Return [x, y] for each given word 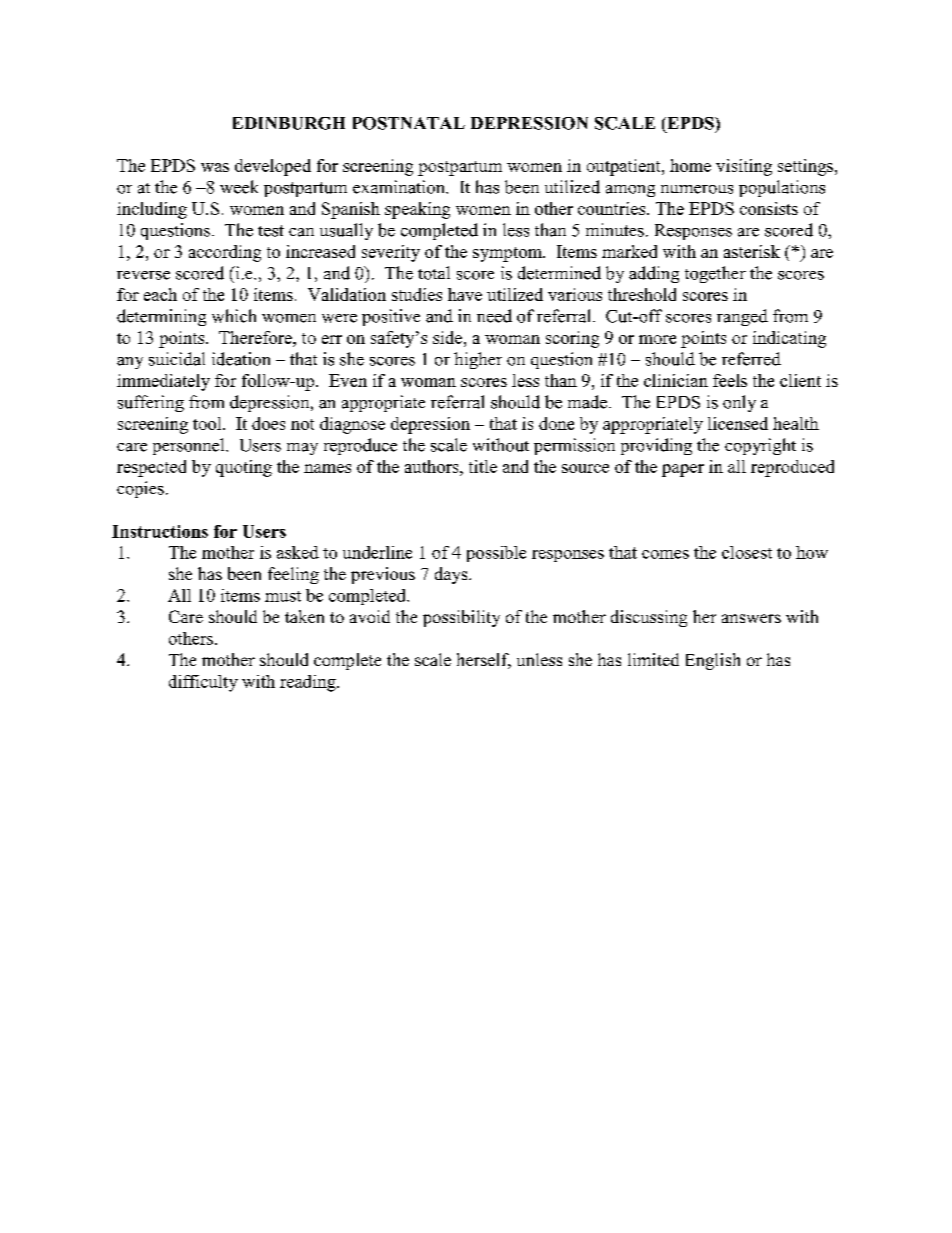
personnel [190, 446]
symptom [508, 254]
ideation [241, 359]
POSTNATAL [409, 123]
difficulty [203, 683]
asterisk [752, 251]
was [215, 167]
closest [747, 552]
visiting [744, 167]
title [483, 466]
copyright [760, 446]
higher [478, 360]
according [225, 253]
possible [496, 554]
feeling [293, 575]
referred [751, 359]
